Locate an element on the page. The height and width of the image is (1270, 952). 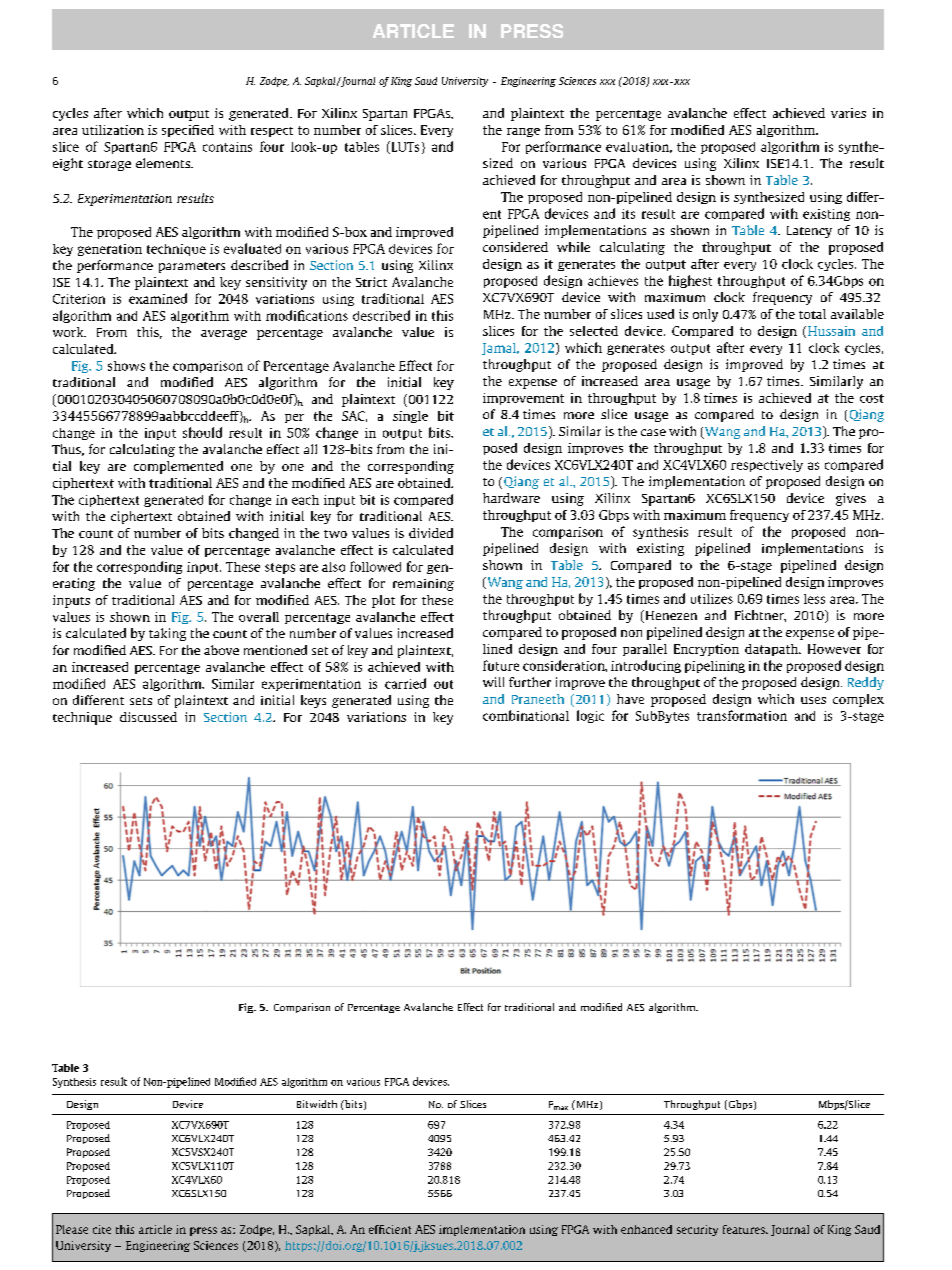
elements is located at coordinates (164, 163).
